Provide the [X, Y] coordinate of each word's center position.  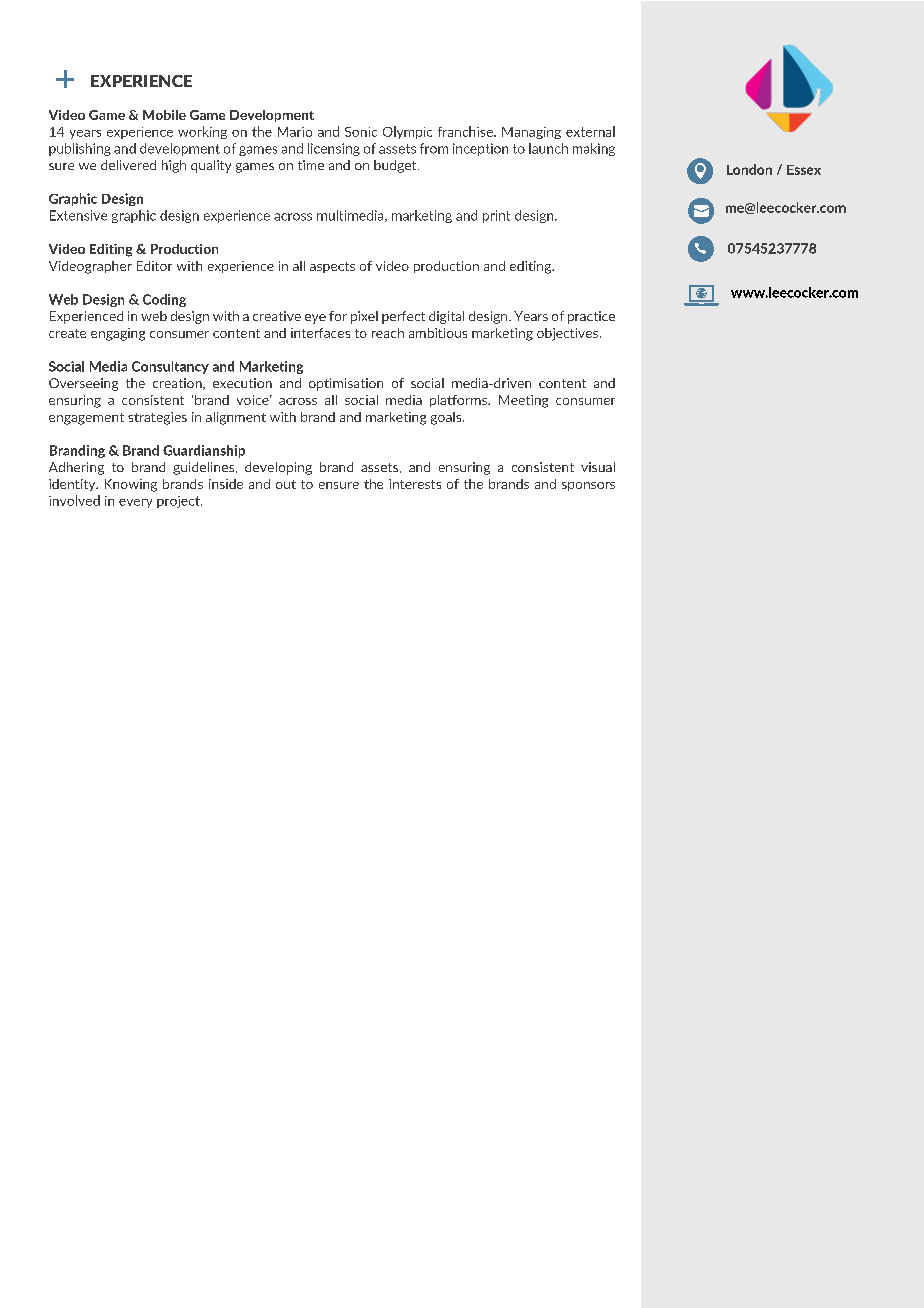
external [590, 131]
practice [591, 317]
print [496, 216]
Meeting [523, 401]
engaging [118, 334]
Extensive [78, 215]
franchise [466, 131]
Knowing [131, 485]
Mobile [164, 115]
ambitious [438, 333]
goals [447, 418]
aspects [332, 267]
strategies [157, 418]
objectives [569, 334]
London [749, 169]
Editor [154, 266]
